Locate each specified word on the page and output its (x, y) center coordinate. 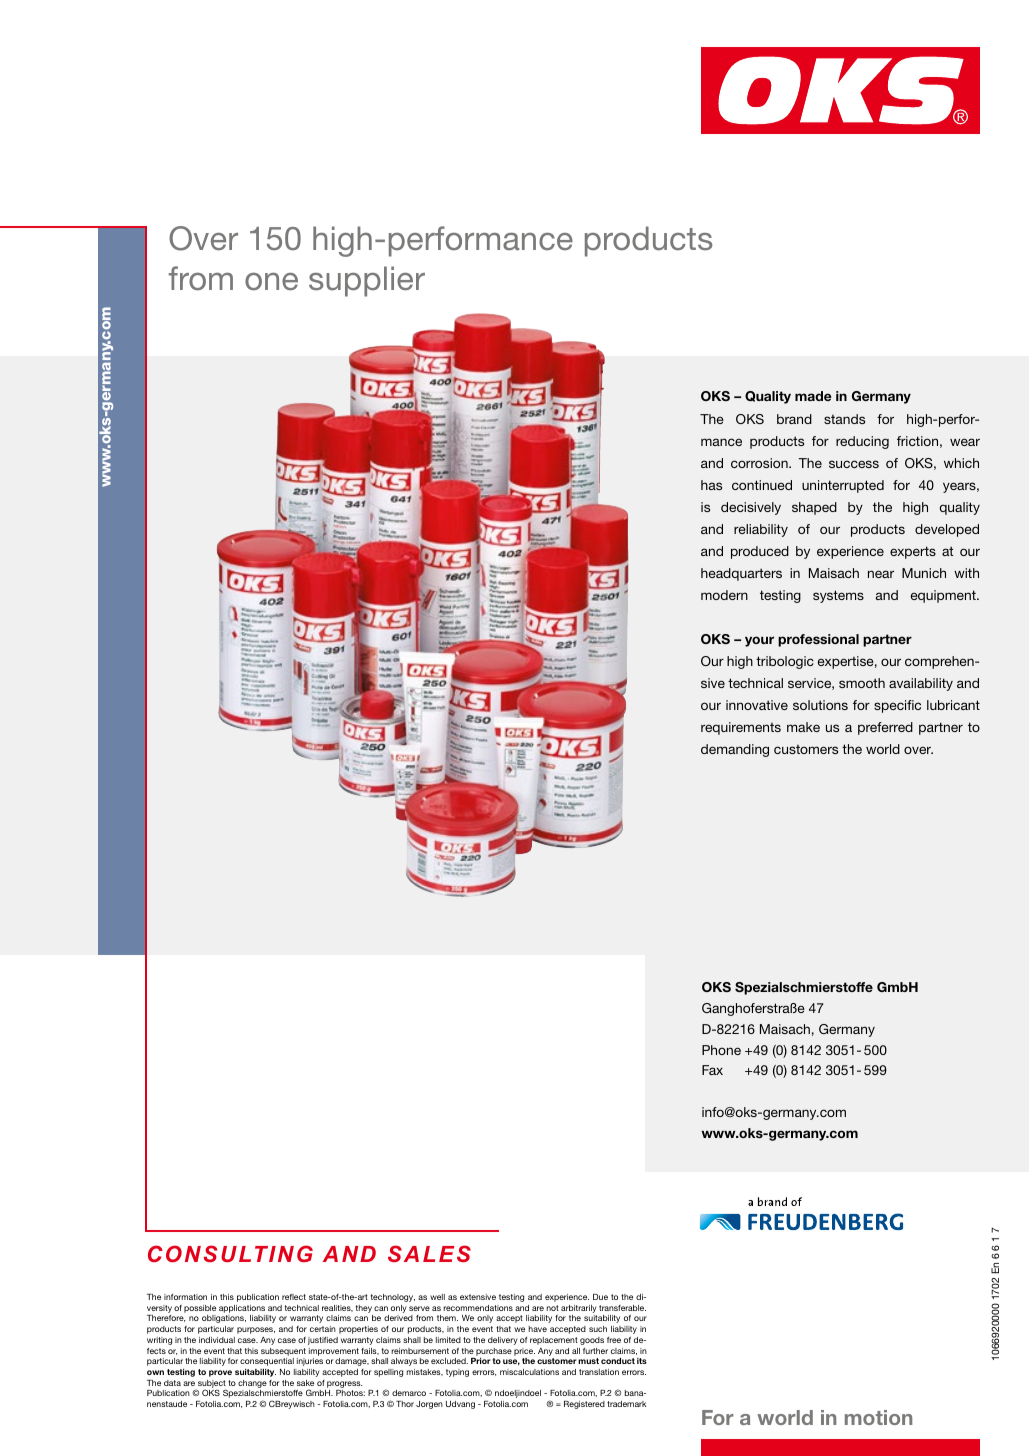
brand (794, 419)
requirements (741, 728)
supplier (367, 281)
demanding (735, 750)
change (252, 1384)
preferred (885, 728)
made (813, 396)
